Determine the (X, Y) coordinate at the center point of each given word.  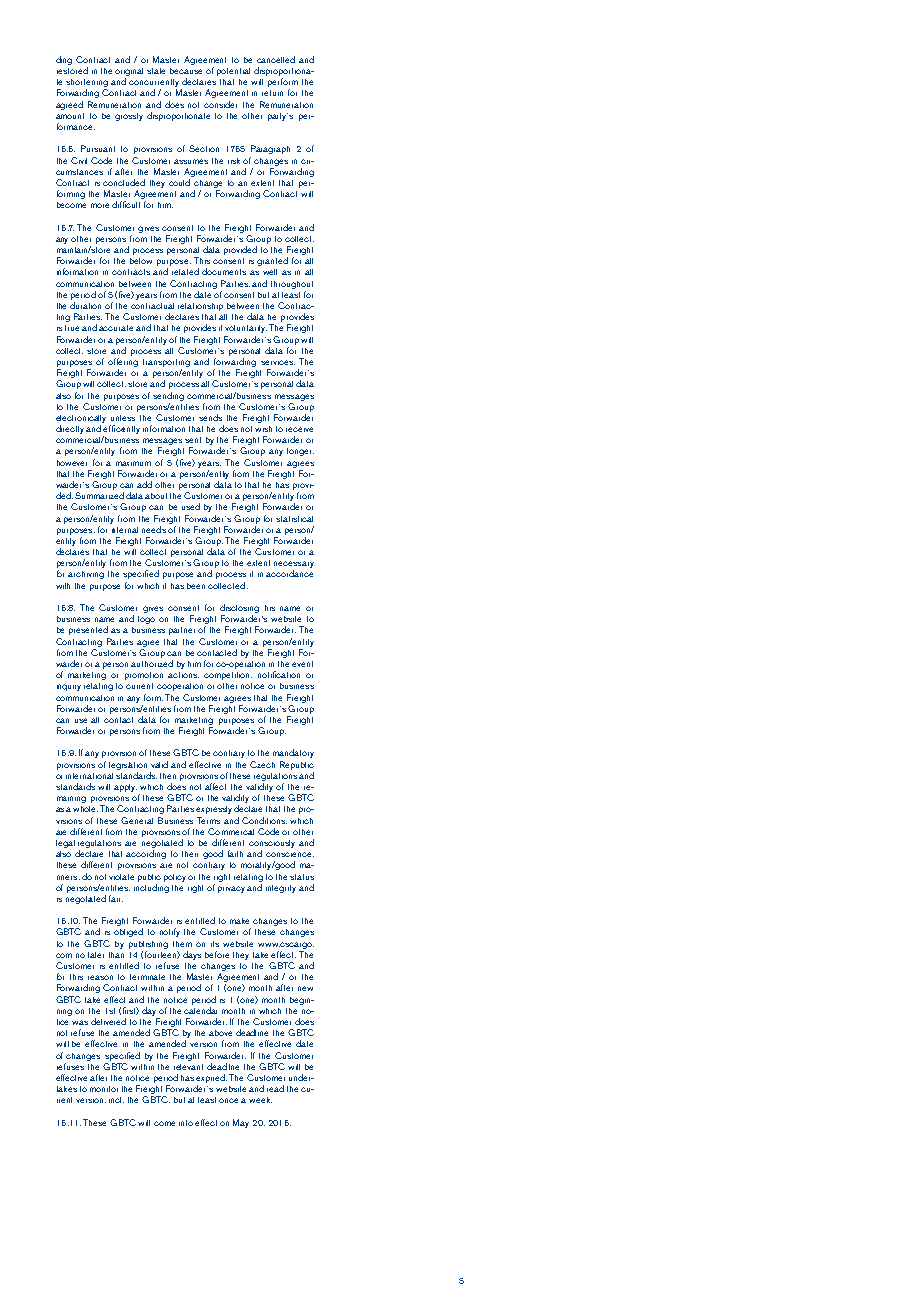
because (186, 71)
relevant (188, 1067)
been (196, 586)
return (272, 93)
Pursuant (98, 148)
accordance (289, 573)
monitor (104, 1089)
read (275, 1088)
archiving (86, 575)
